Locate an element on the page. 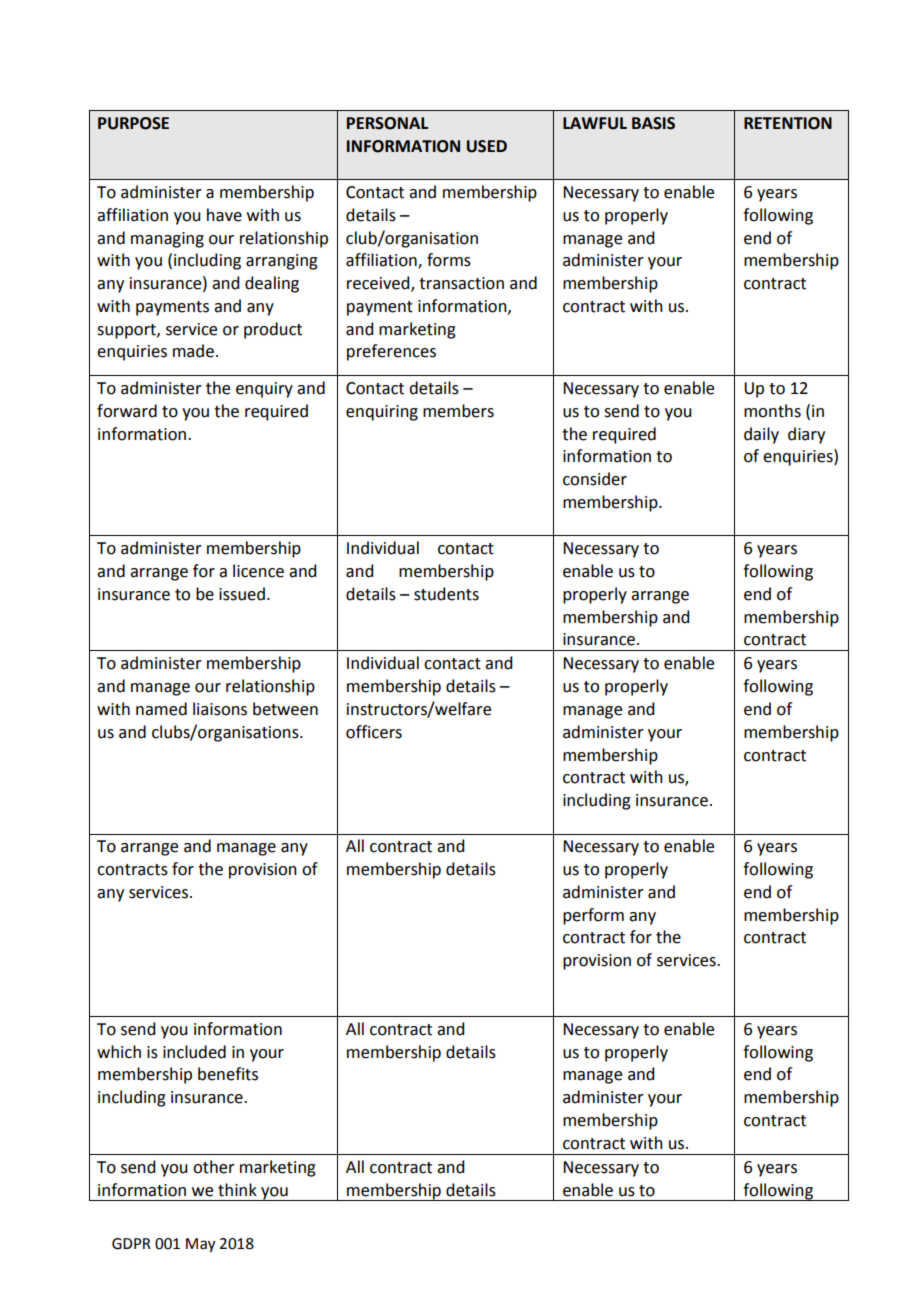  liaisons is located at coordinates (220, 709).
